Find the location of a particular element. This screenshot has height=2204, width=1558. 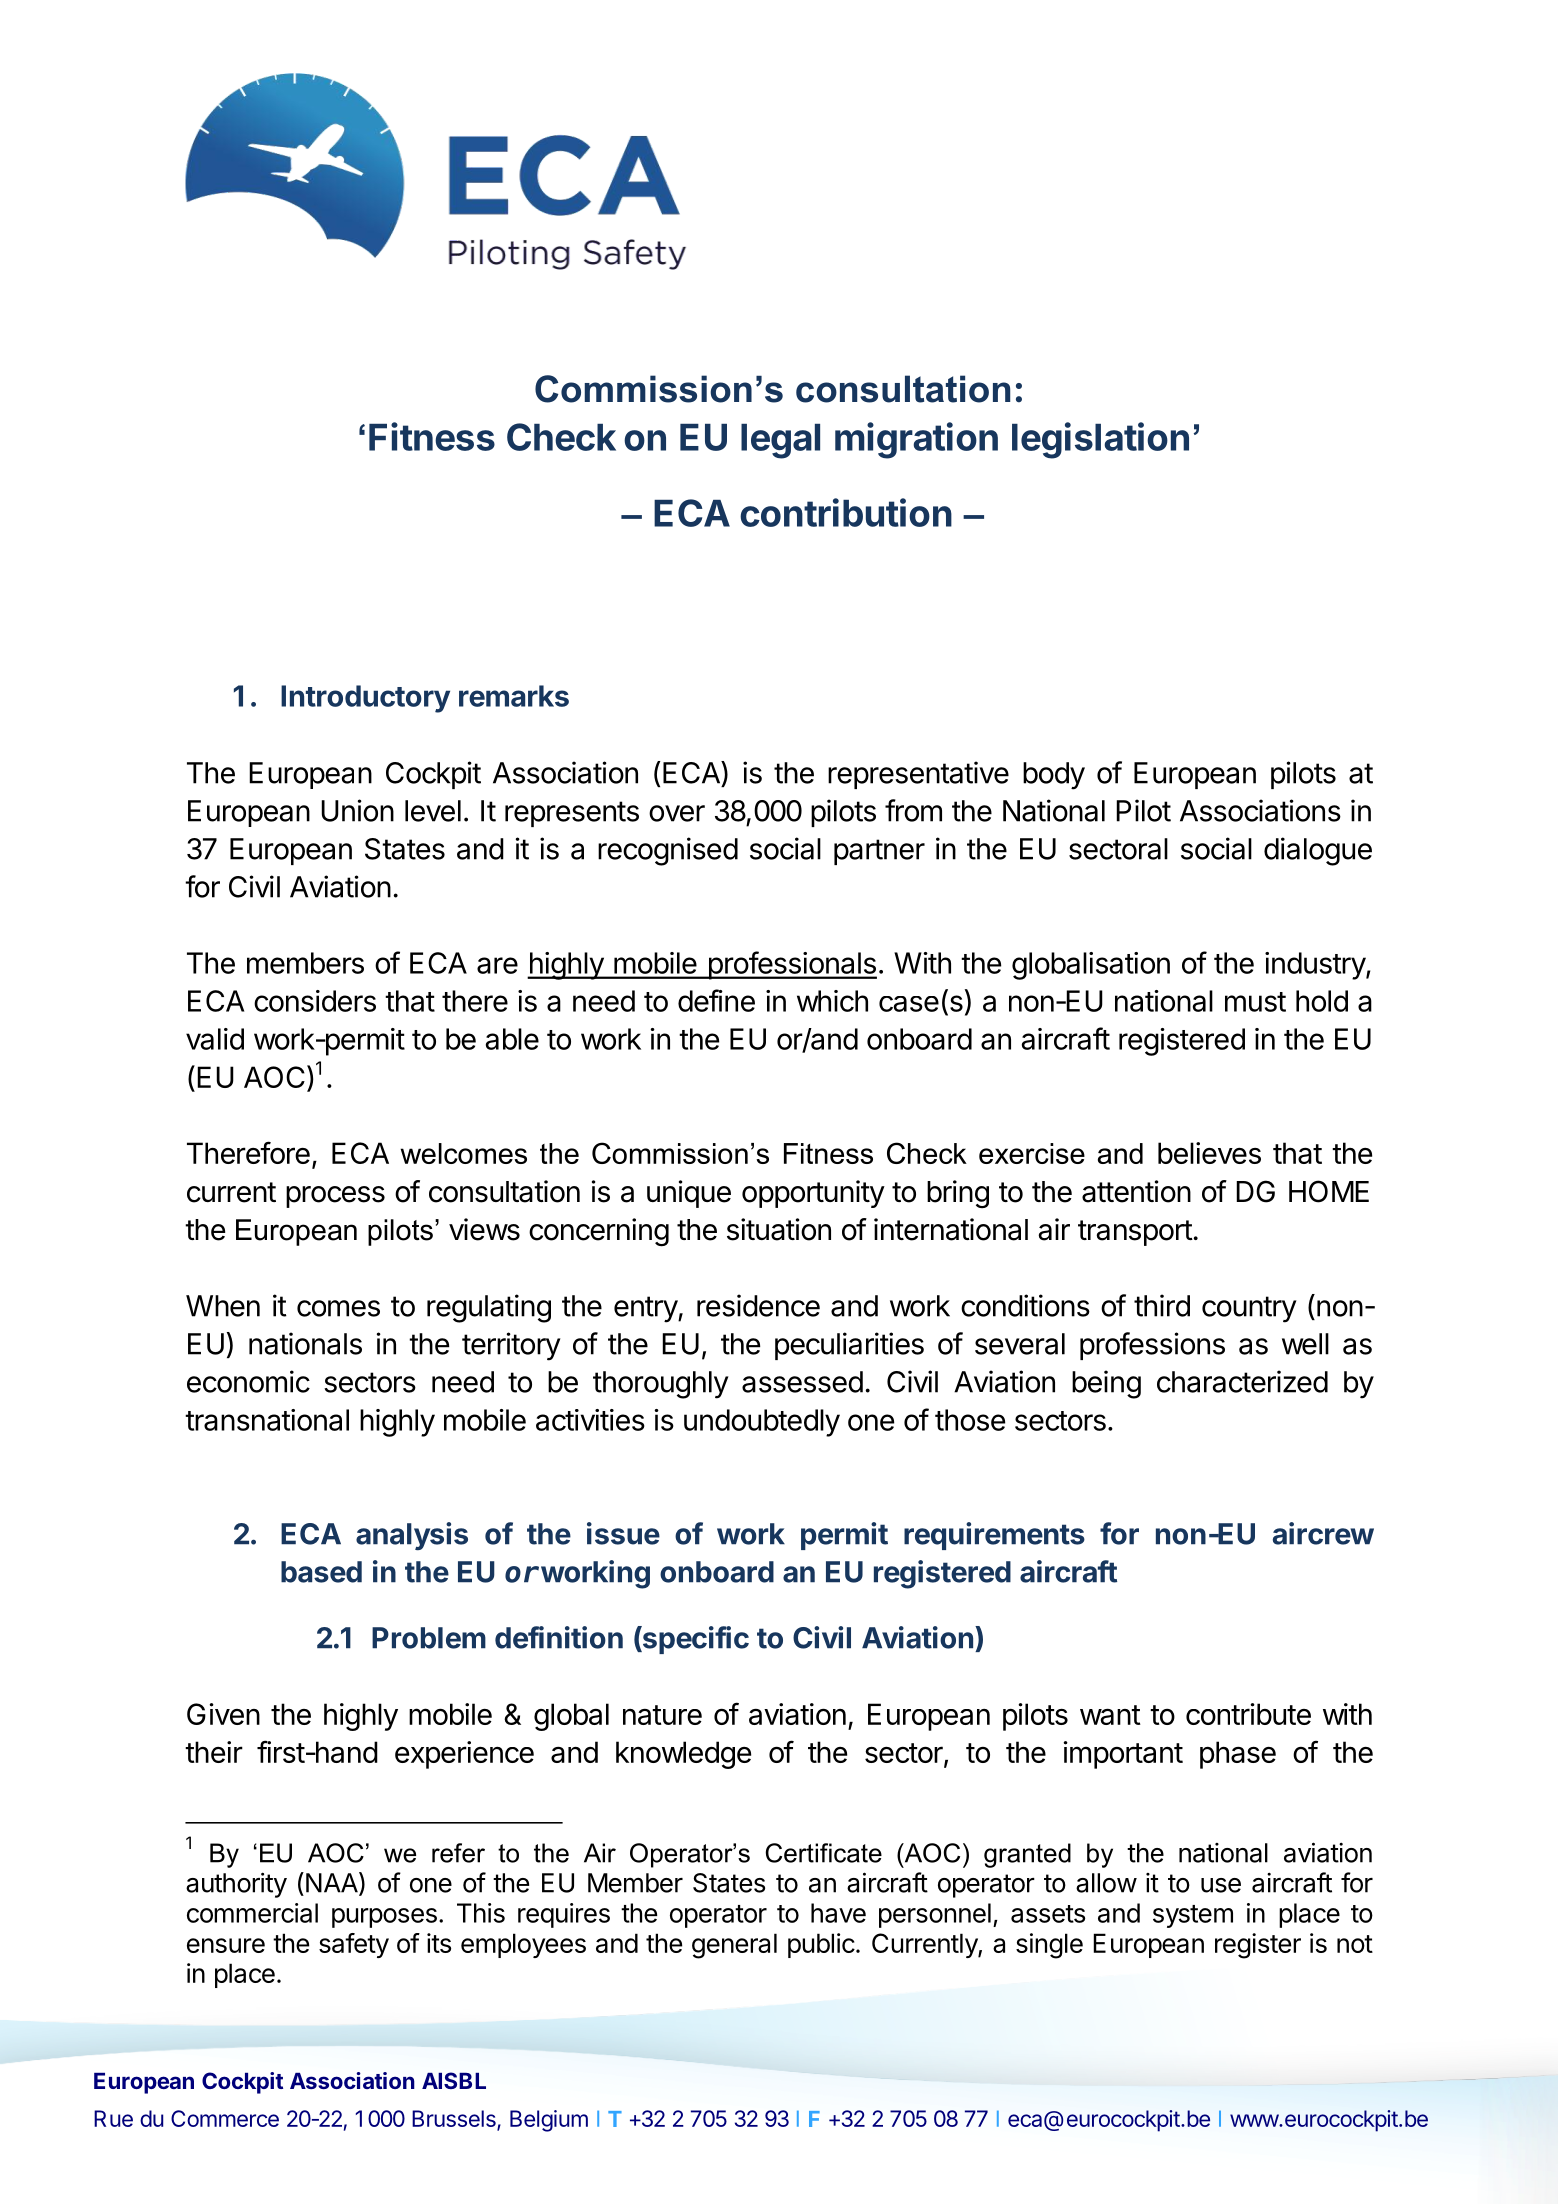

legal is located at coordinates (780, 441).
